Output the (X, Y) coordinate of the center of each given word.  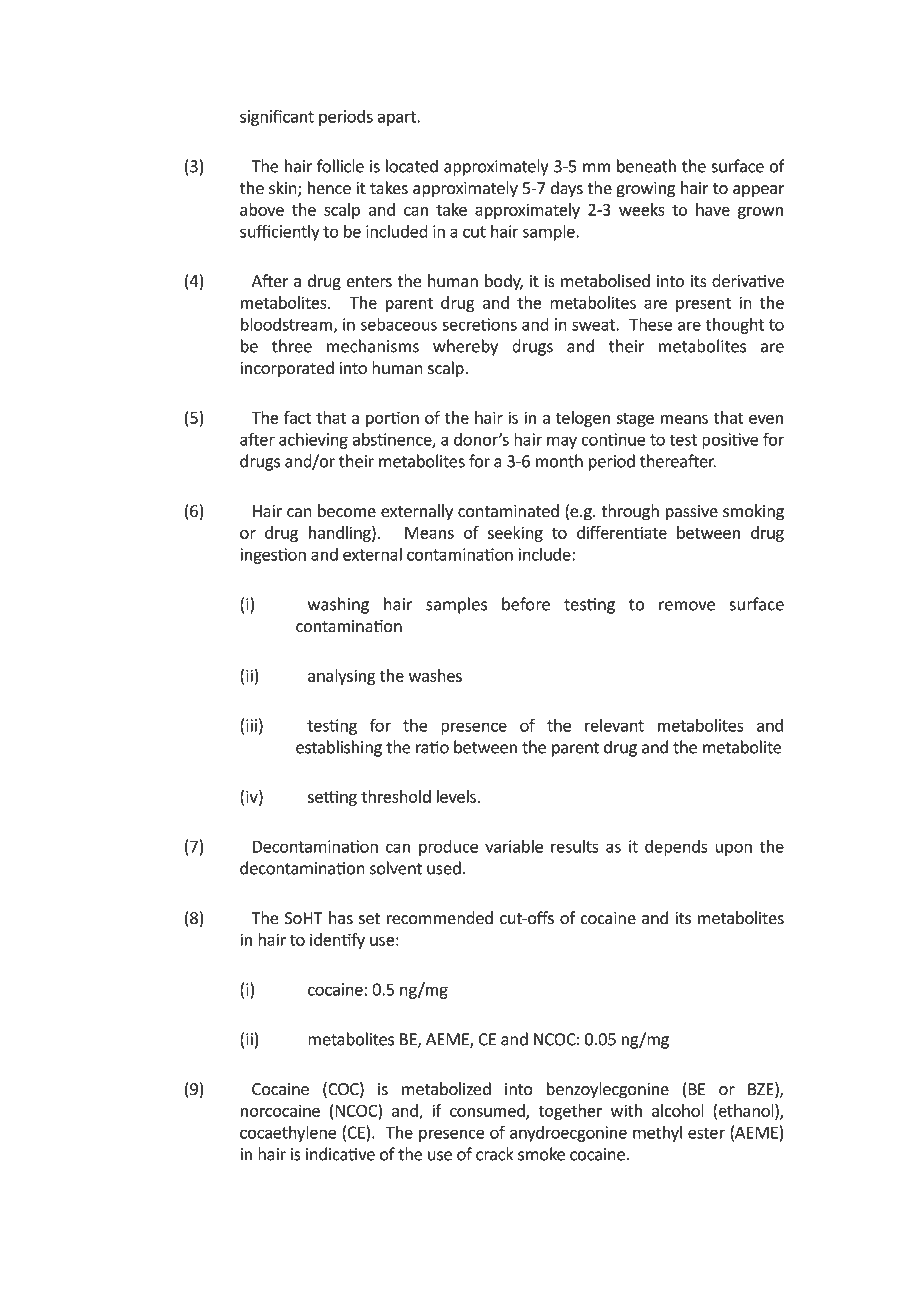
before (526, 604)
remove (687, 606)
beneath (646, 166)
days (567, 189)
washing (338, 605)
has (341, 918)
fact (297, 417)
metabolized (446, 1089)
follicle (340, 166)
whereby (465, 347)
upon (733, 849)
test (683, 440)
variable (514, 846)
